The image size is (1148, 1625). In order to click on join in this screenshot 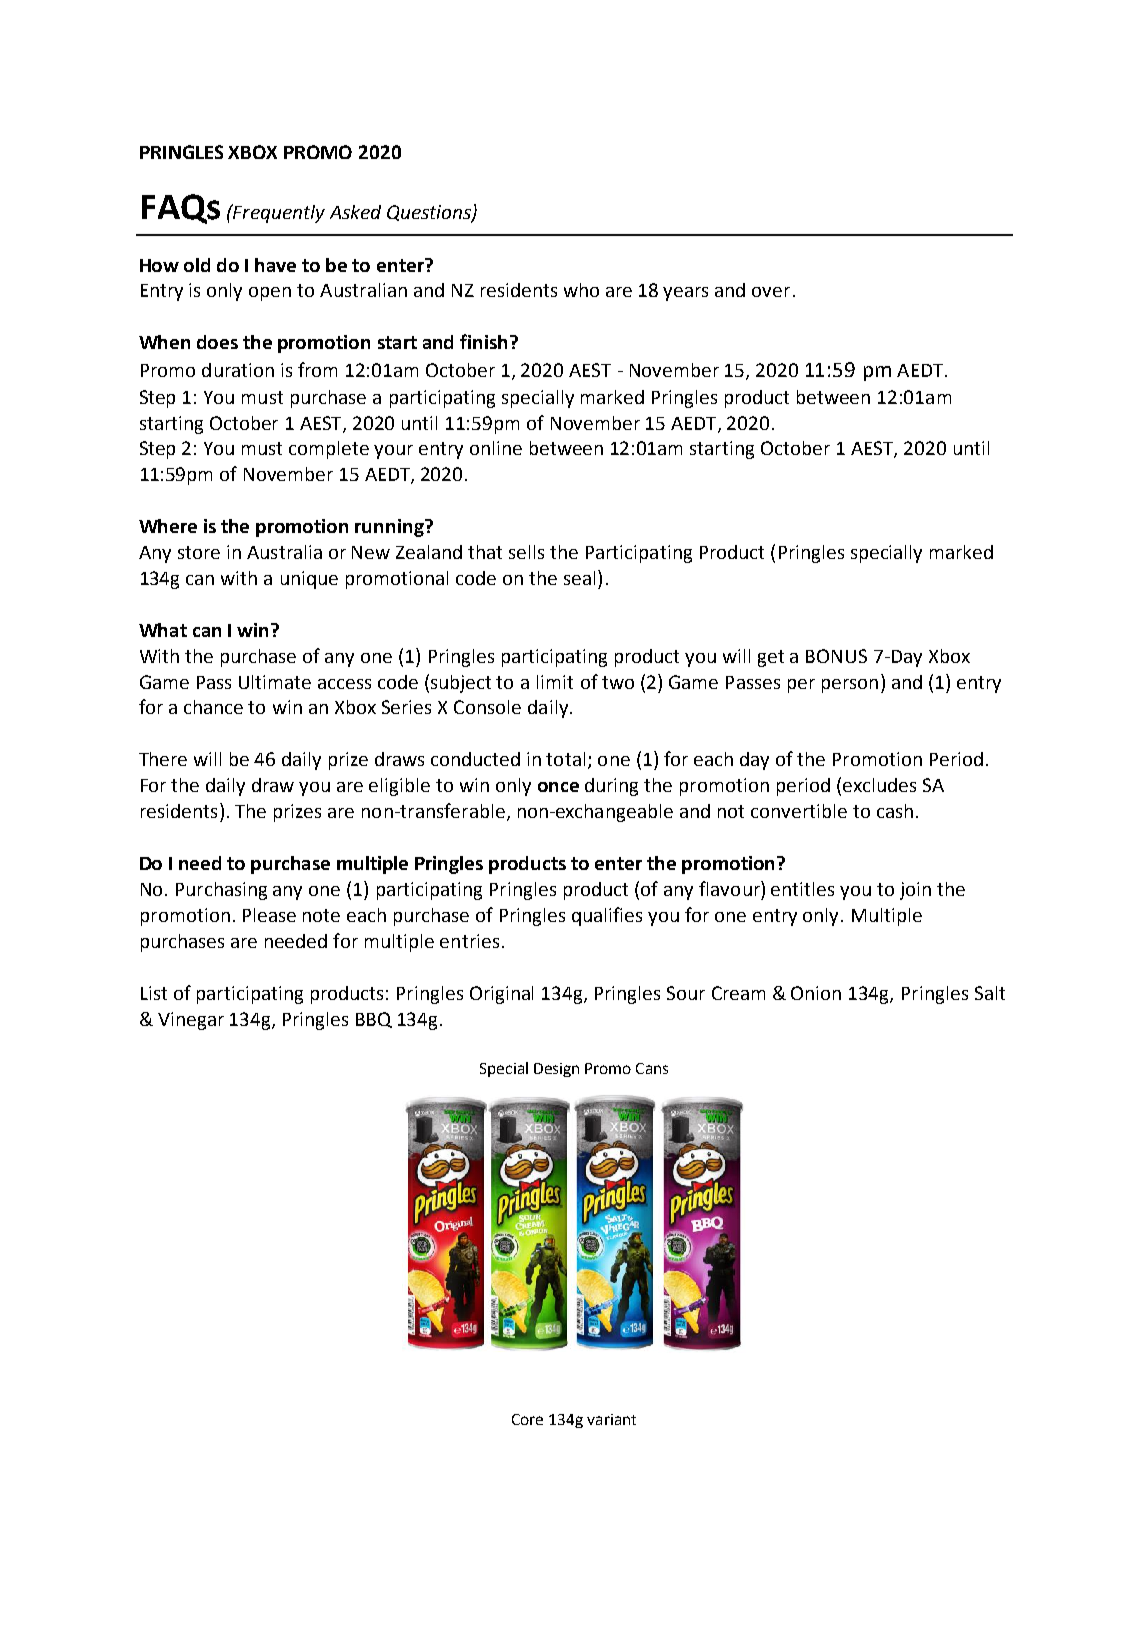, I will do `click(915, 891)`.
